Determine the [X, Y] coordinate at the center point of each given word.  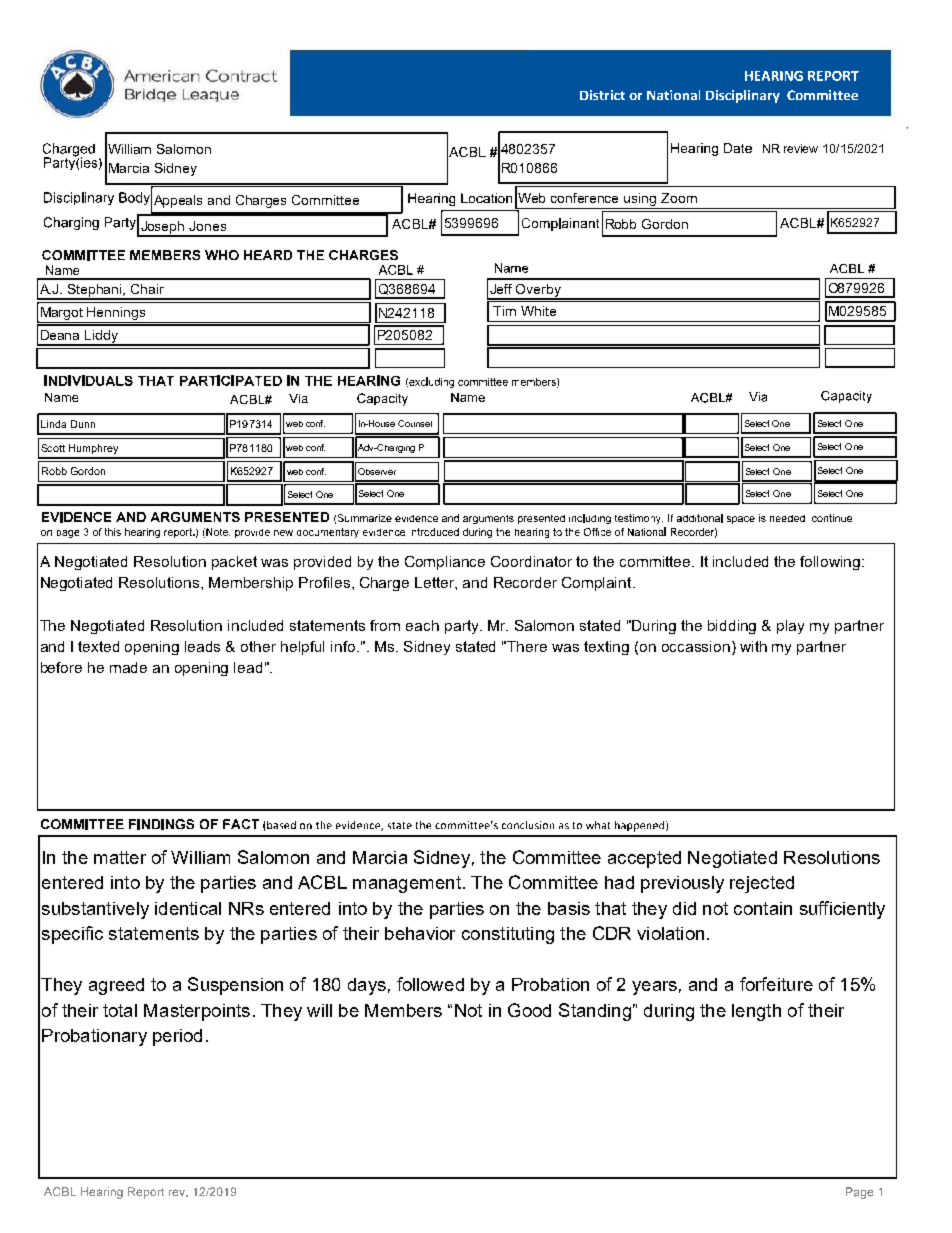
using [640, 199]
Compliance [445, 563]
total [120, 1010]
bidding [732, 627]
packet [234, 563]
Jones [207, 226]
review [801, 148]
